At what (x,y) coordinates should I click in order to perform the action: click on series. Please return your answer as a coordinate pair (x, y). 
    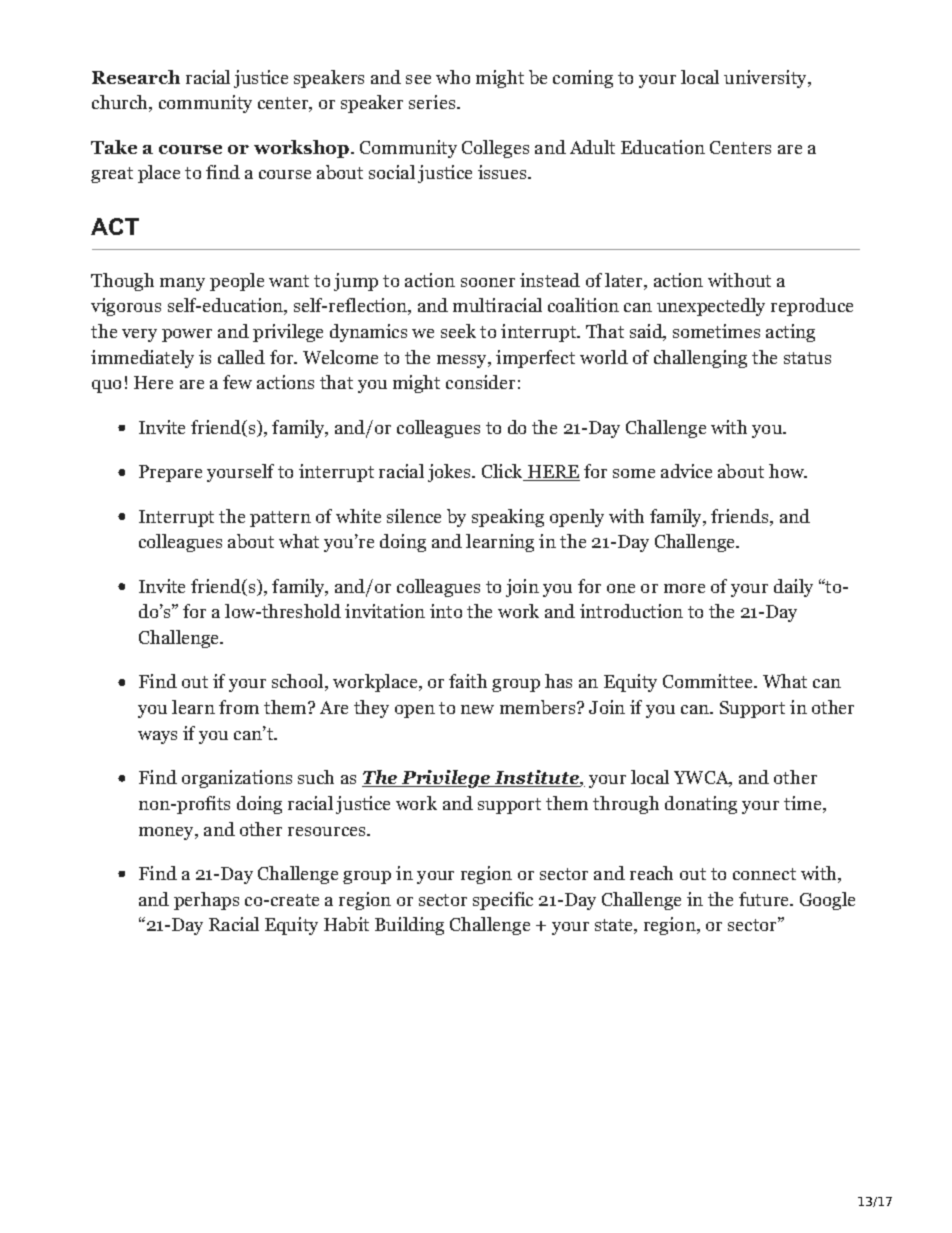
    Looking at the image, I should click on (433, 102).
